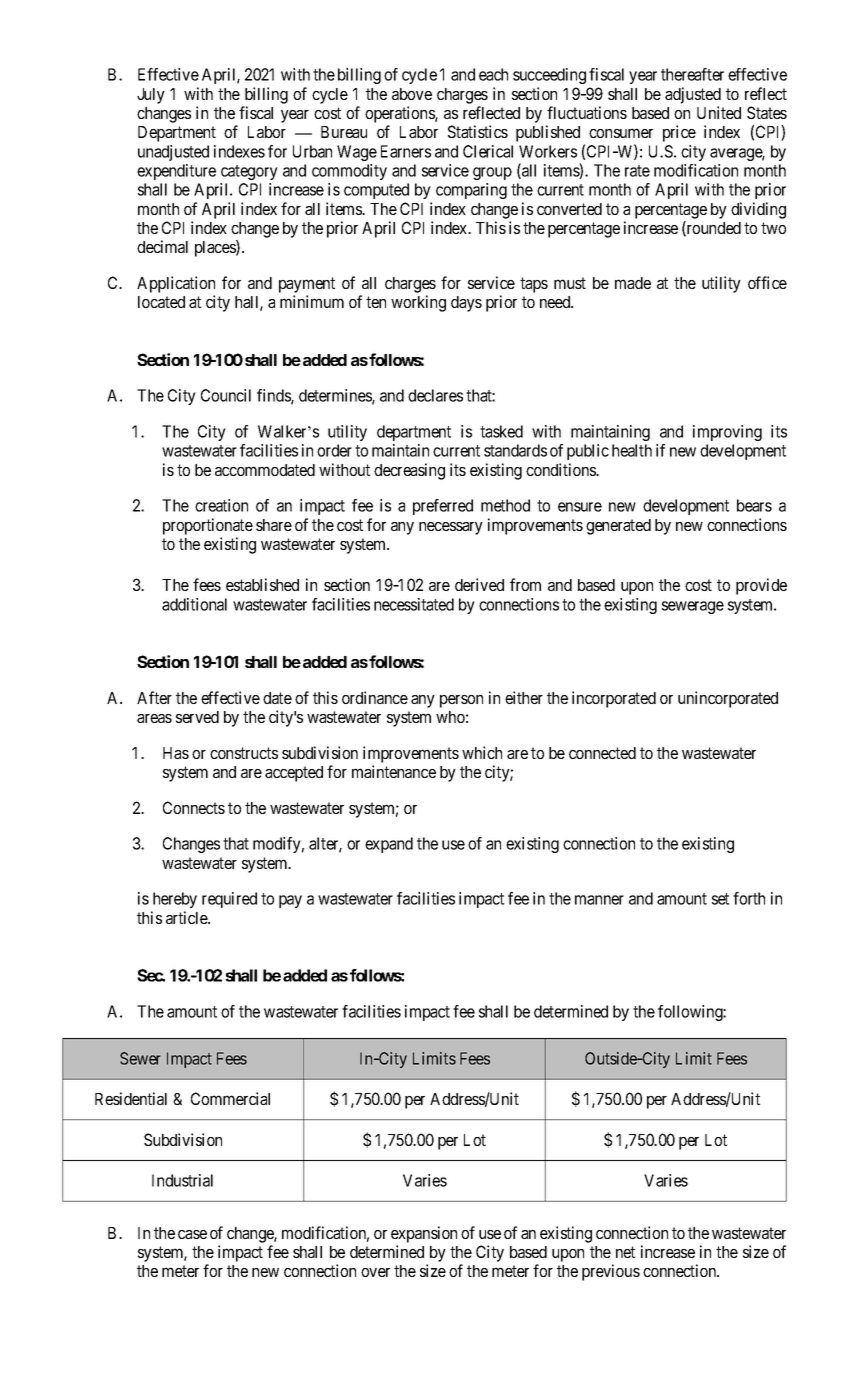  What do you see at coordinates (461, 701) in the image?
I see `person` at bounding box center [461, 701].
